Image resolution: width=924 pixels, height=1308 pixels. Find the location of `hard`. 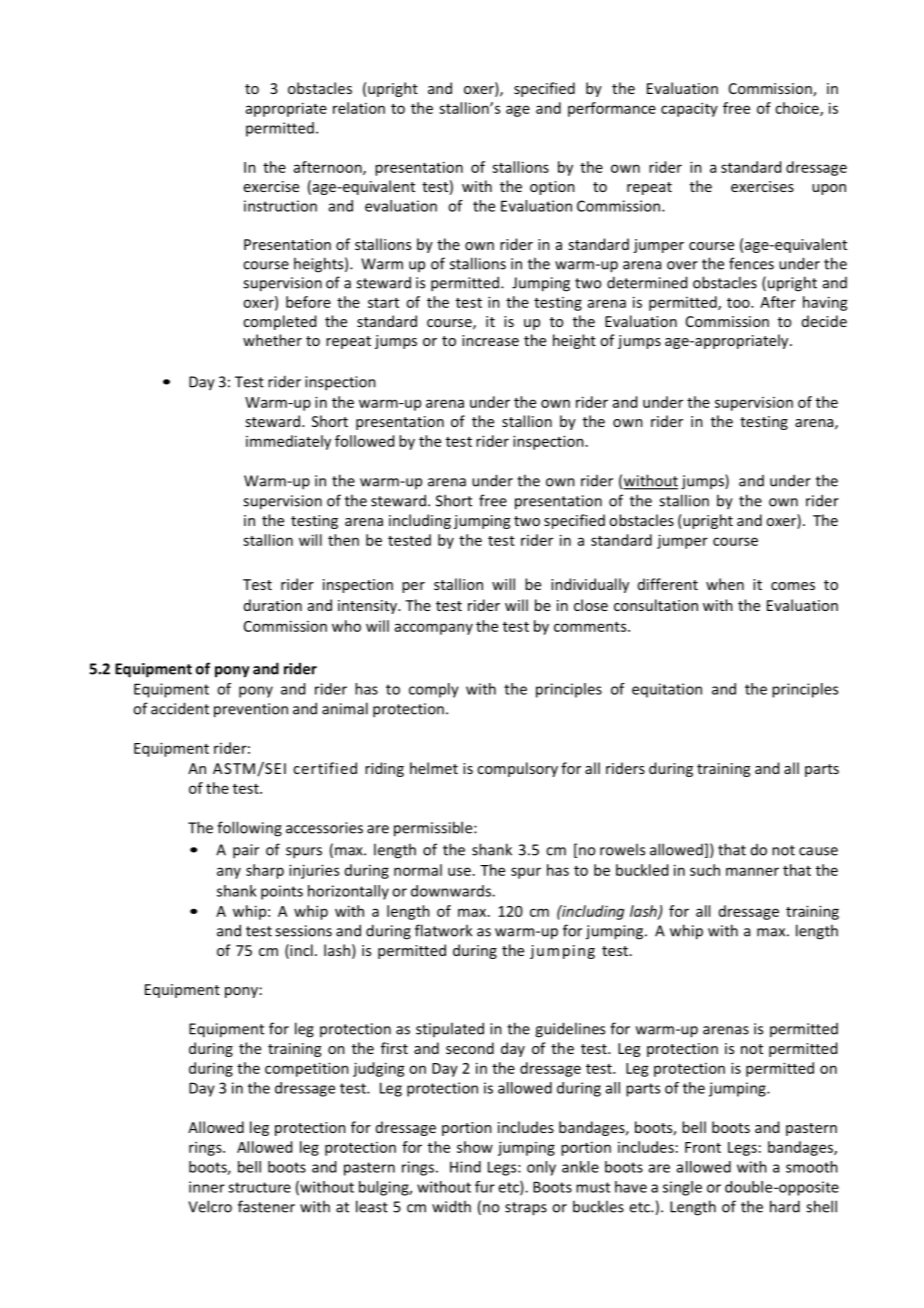

hard is located at coordinates (785, 1206).
